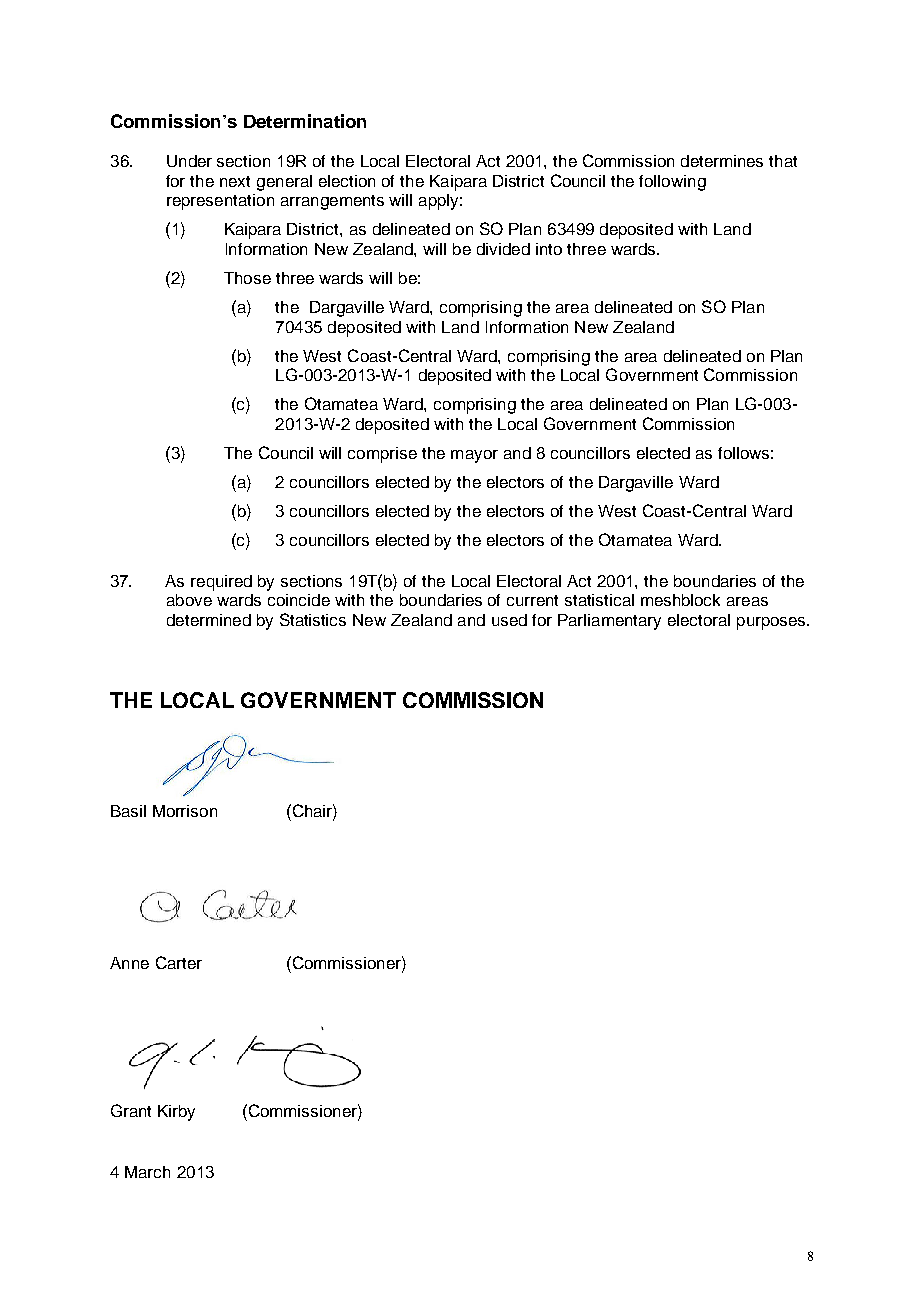 The width and height of the document is (924, 1308). What do you see at coordinates (509, 620) in the document?
I see `used` at bounding box center [509, 620].
